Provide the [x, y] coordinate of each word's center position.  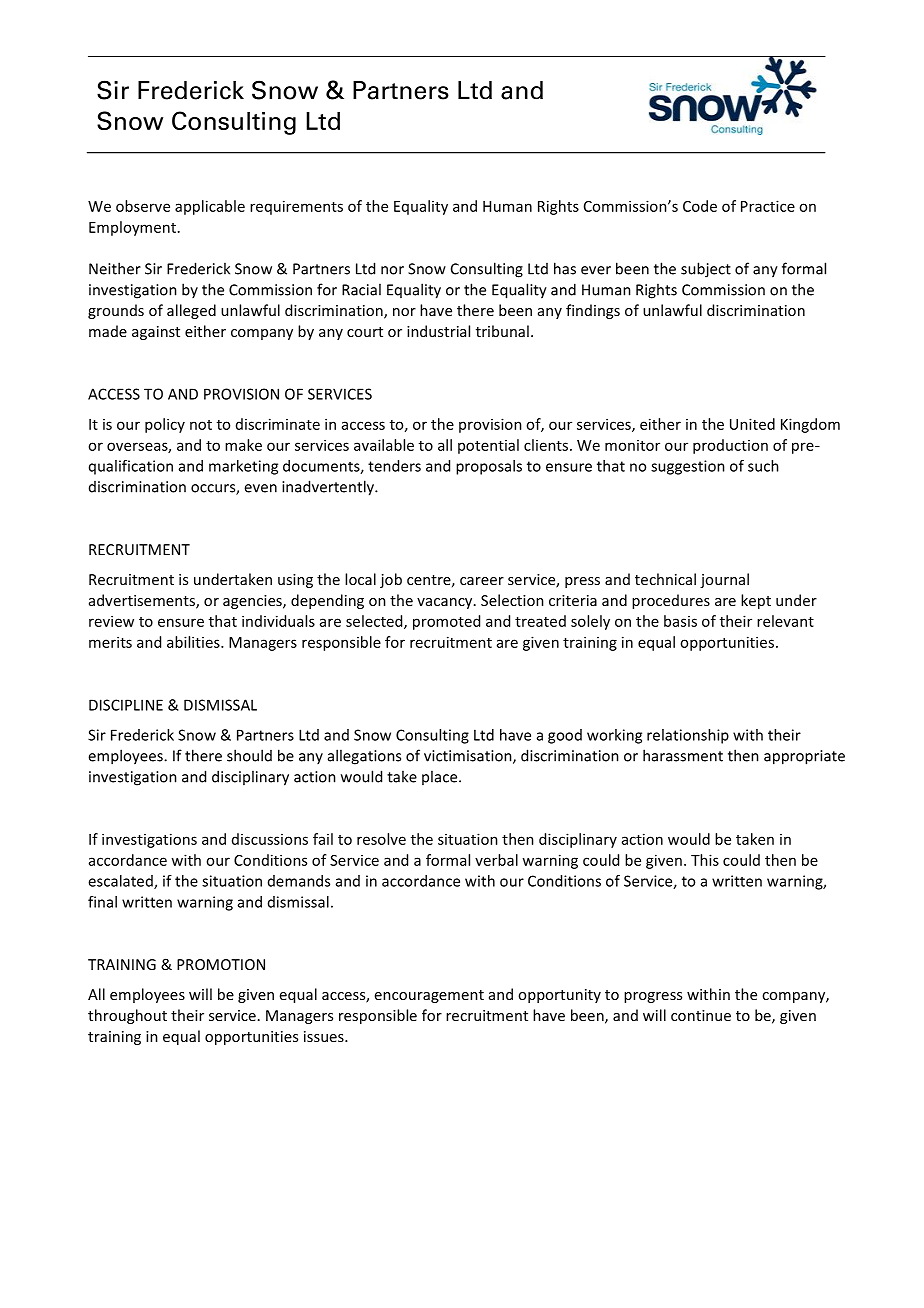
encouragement [429, 996]
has [565, 268]
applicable [210, 207]
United [752, 424]
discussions [270, 839]
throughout [127, 1016]
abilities [194, 642]
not [201, 425]
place [441, 777]
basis [680, 621]
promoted [446, 622]
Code [700, 206]
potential [488, 446]
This [705, 860]
